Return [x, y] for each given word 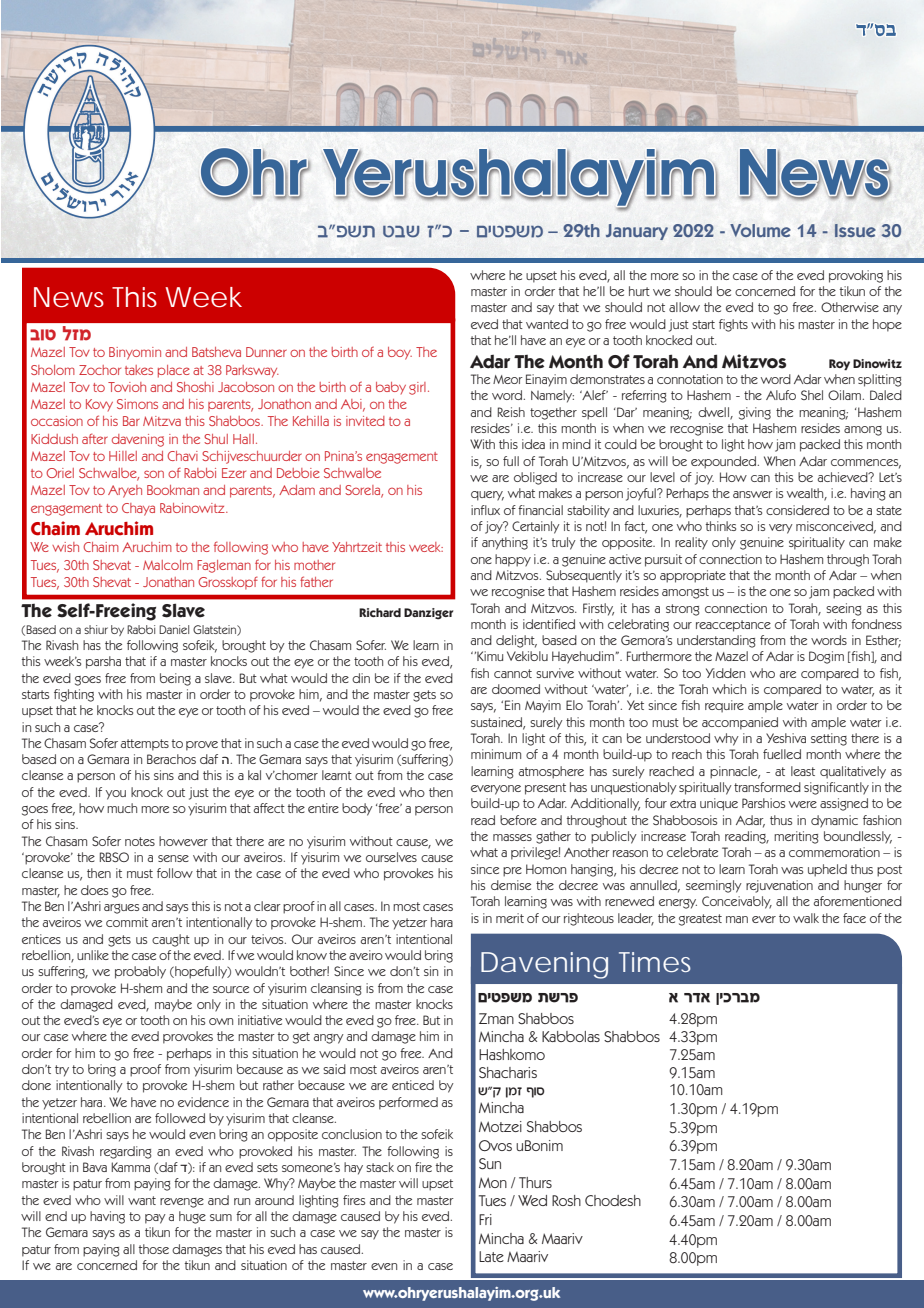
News [69, 297]
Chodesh [613, 1200]
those [153, 1249]
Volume [760, 230]
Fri [485, 1219]
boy [400, 353]
